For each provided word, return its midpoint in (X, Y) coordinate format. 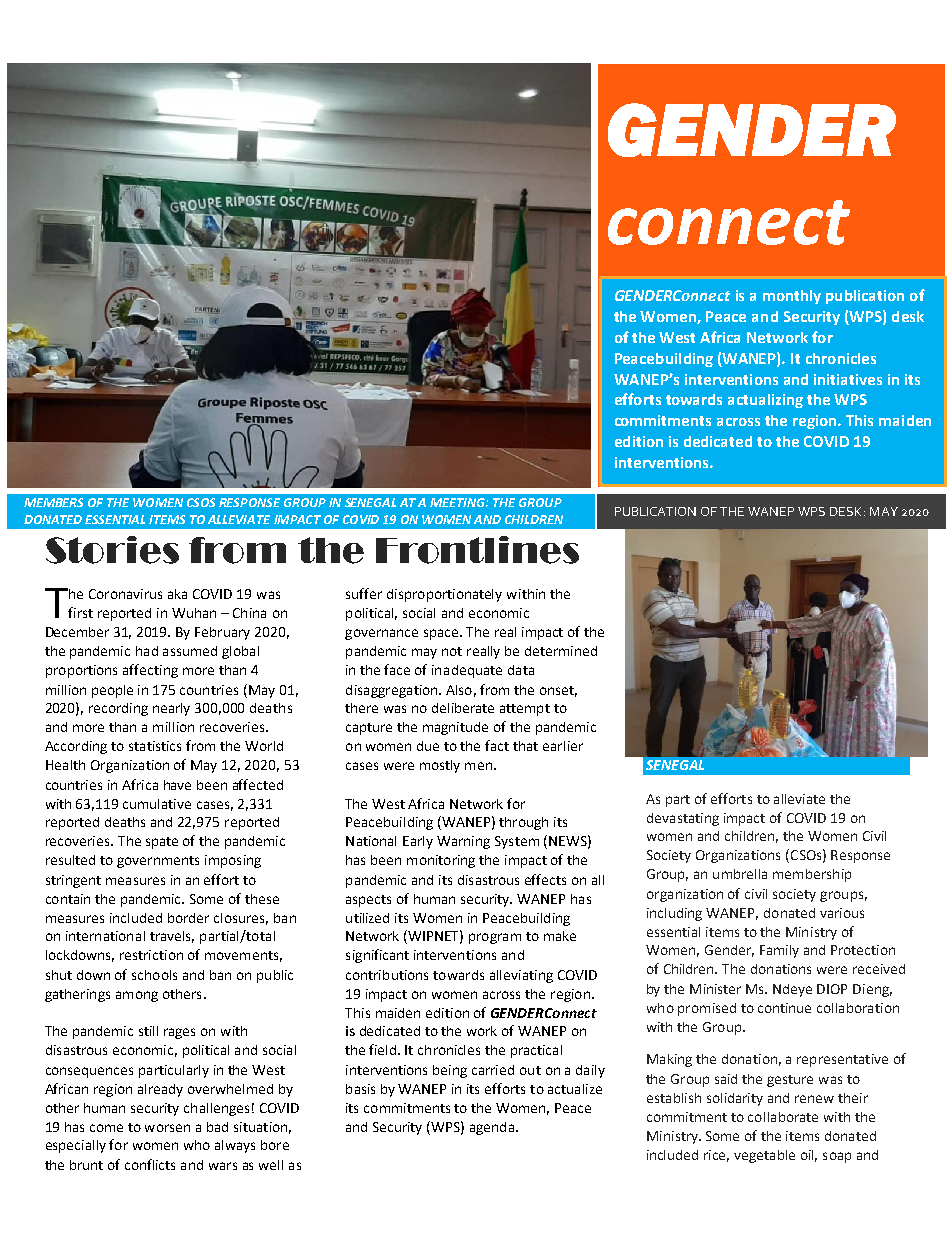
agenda (492, 1128)
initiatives (848, 379)
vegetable (764, 1156)
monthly (792, 297)
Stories (112, 550)
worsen (167, 1128)
